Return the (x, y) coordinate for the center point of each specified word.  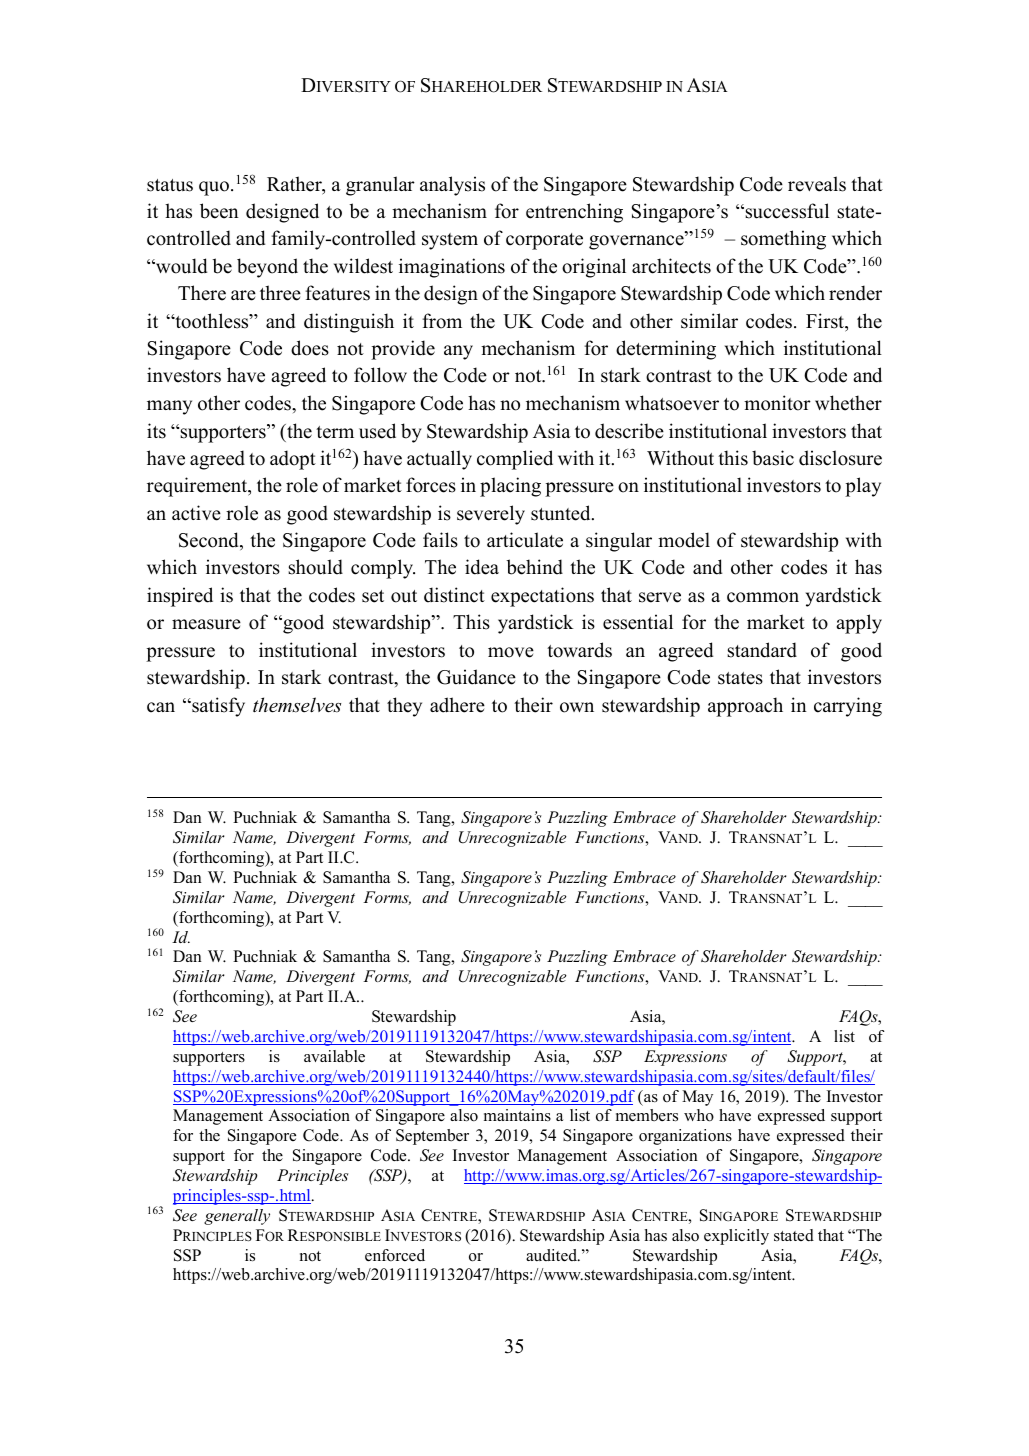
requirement (198, 487)
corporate (544, 241)
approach (745, 707)
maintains (517, 1115)
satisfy (217, 707)
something (783, 240)
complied (515, 460)
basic (773, 458)
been (219, 211)
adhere (457, 705)
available (334, 1056)
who (699, 1115)
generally (237, 1217)
